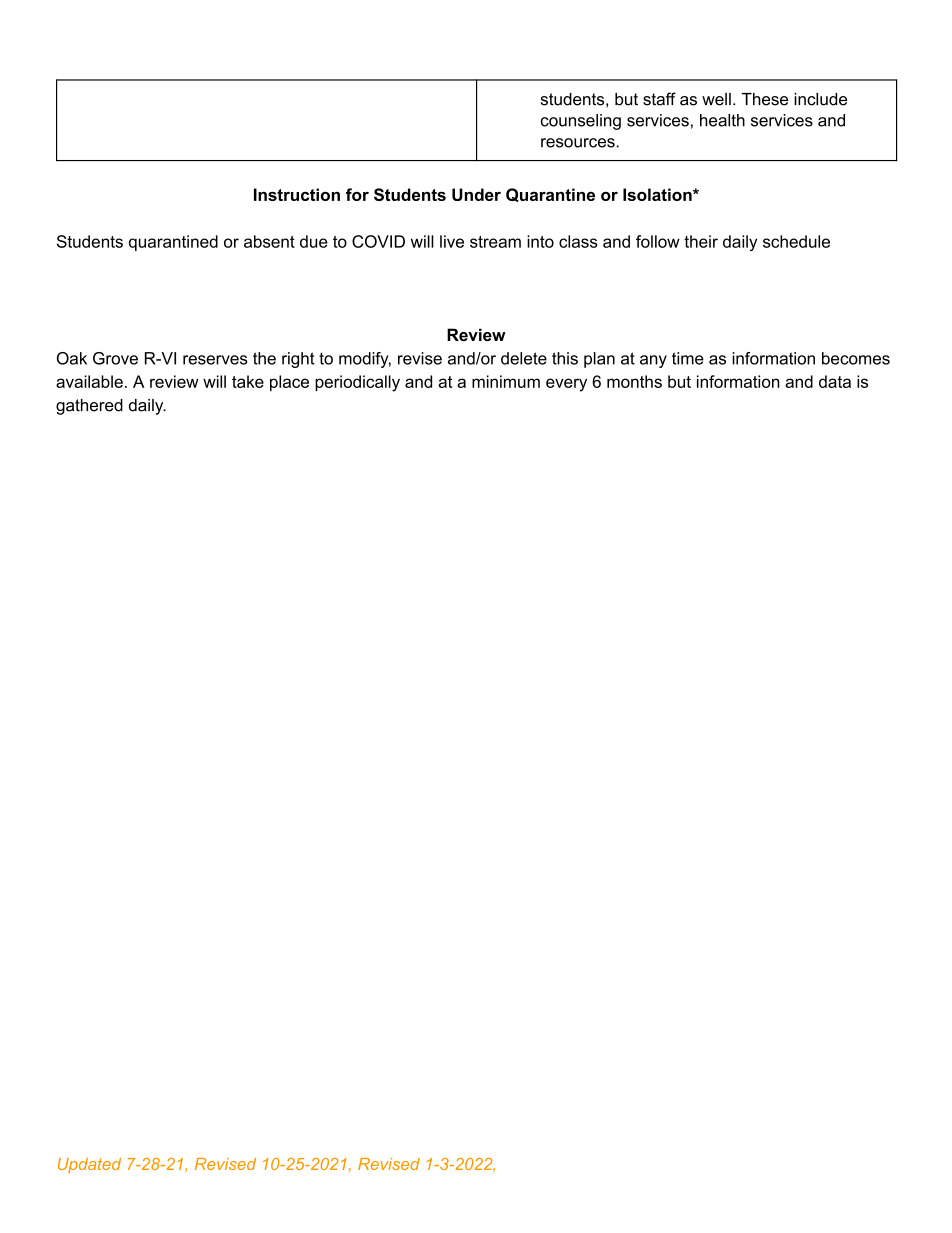 Image resolution: width=952 pixels, height=1233 pixels. Describe the element at coordinates (357, 383) in the page. I see `periodically` at that location.
